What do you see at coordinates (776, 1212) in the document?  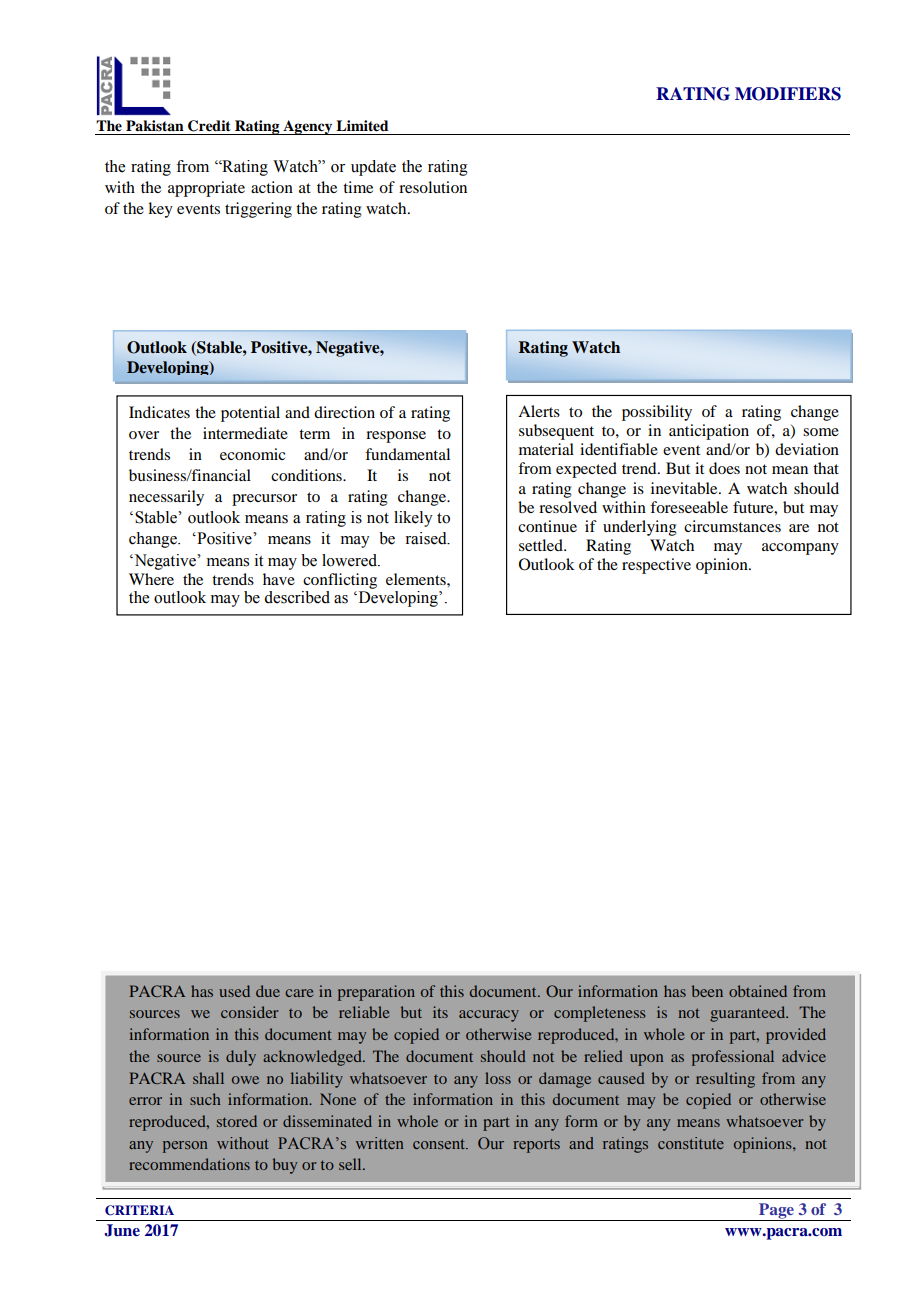 I see `Page` at bounding box center [776, 1212].
